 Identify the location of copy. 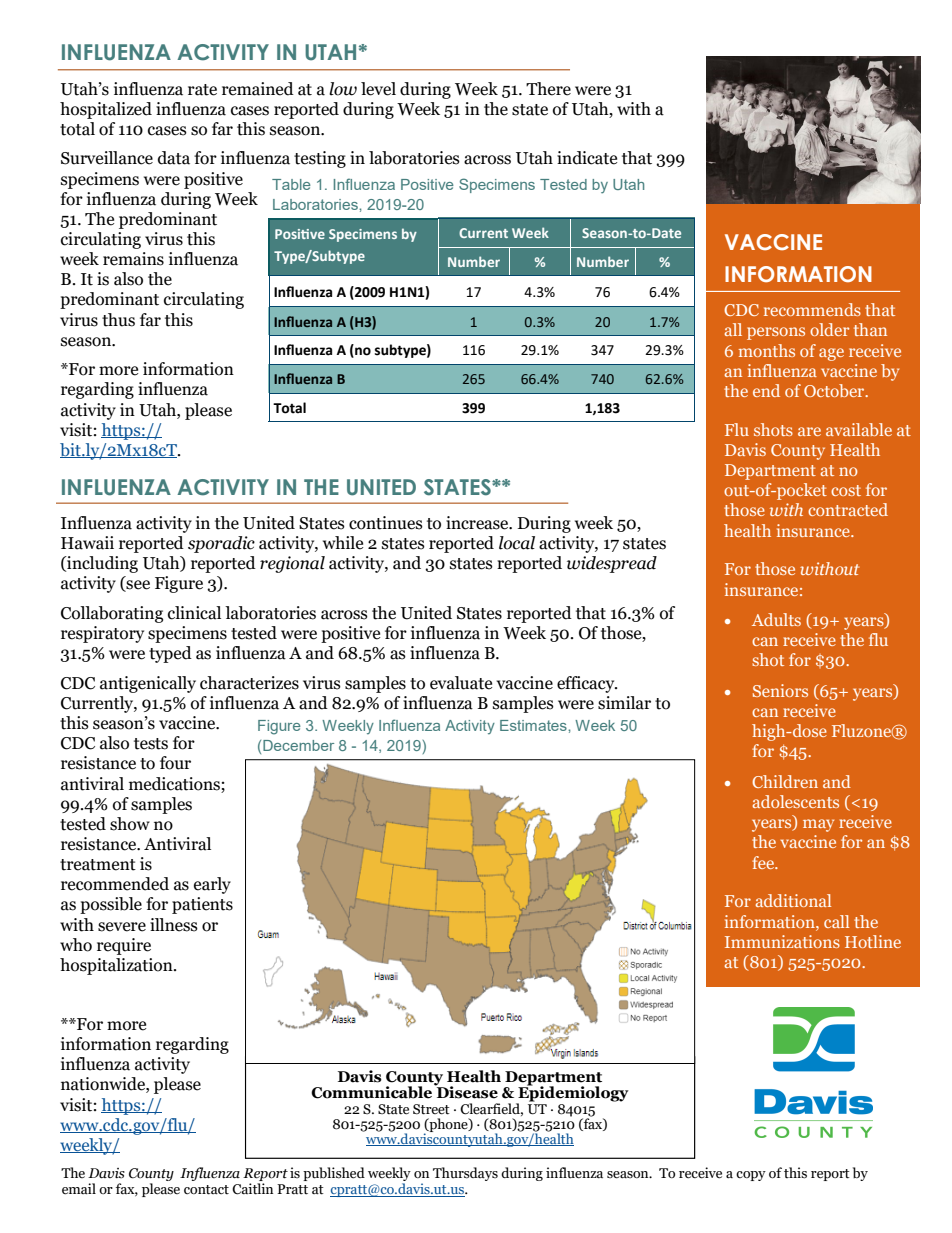
(751, 1176).
